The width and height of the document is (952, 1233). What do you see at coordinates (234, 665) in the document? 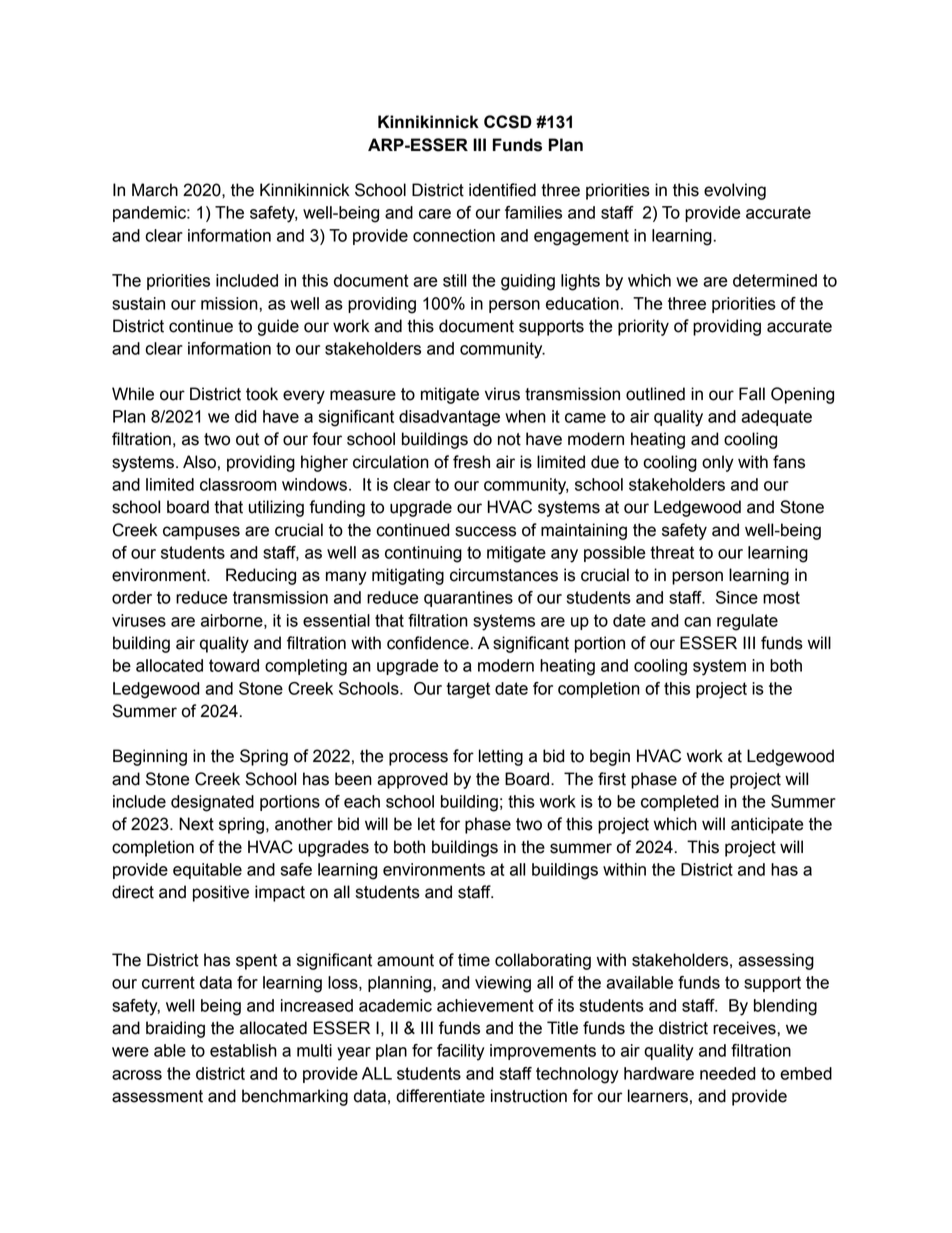
I see `toward` at bounding box center [234, 665].
